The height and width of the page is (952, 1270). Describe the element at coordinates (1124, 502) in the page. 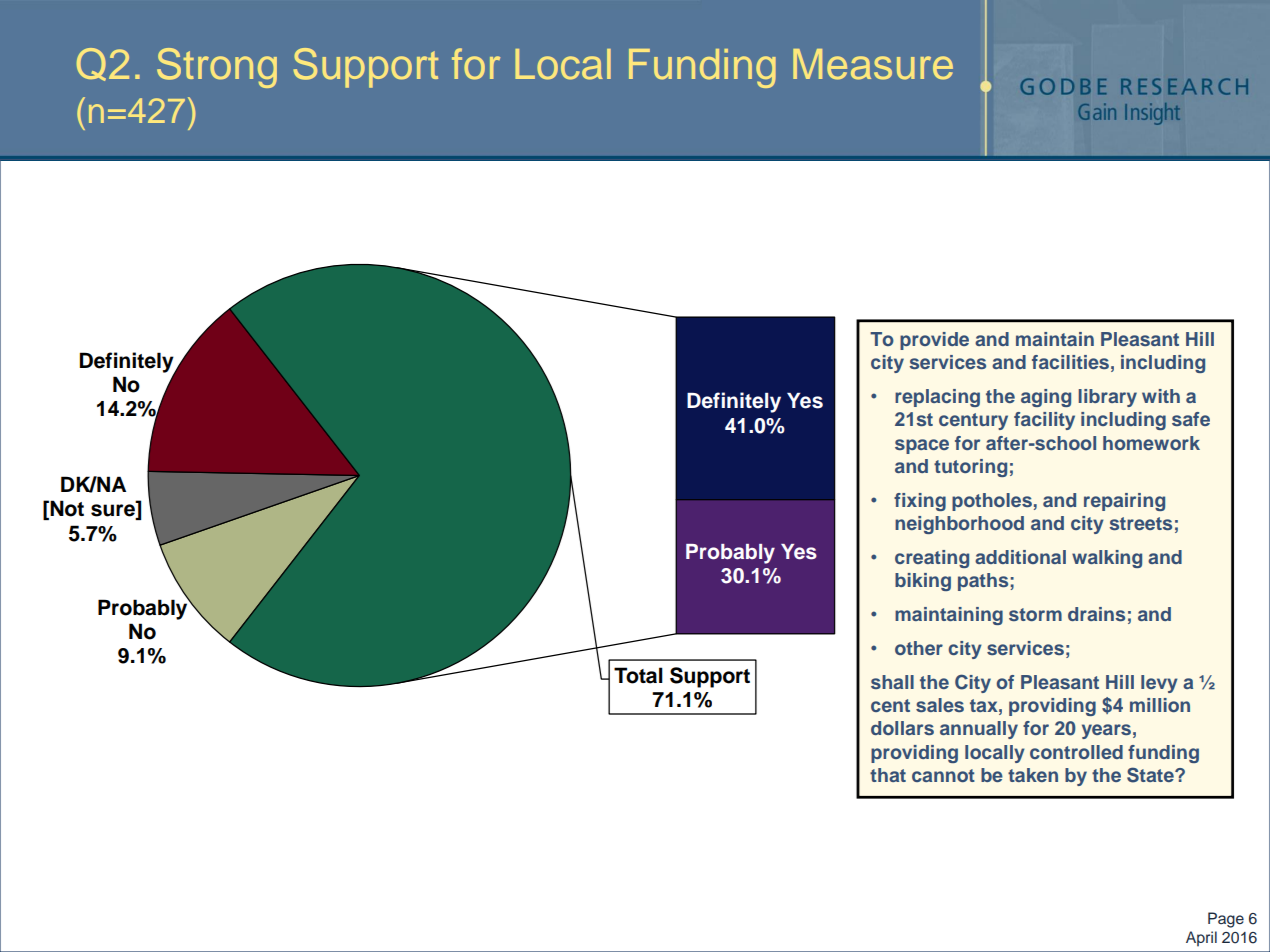

I see `repairing` at that location.
